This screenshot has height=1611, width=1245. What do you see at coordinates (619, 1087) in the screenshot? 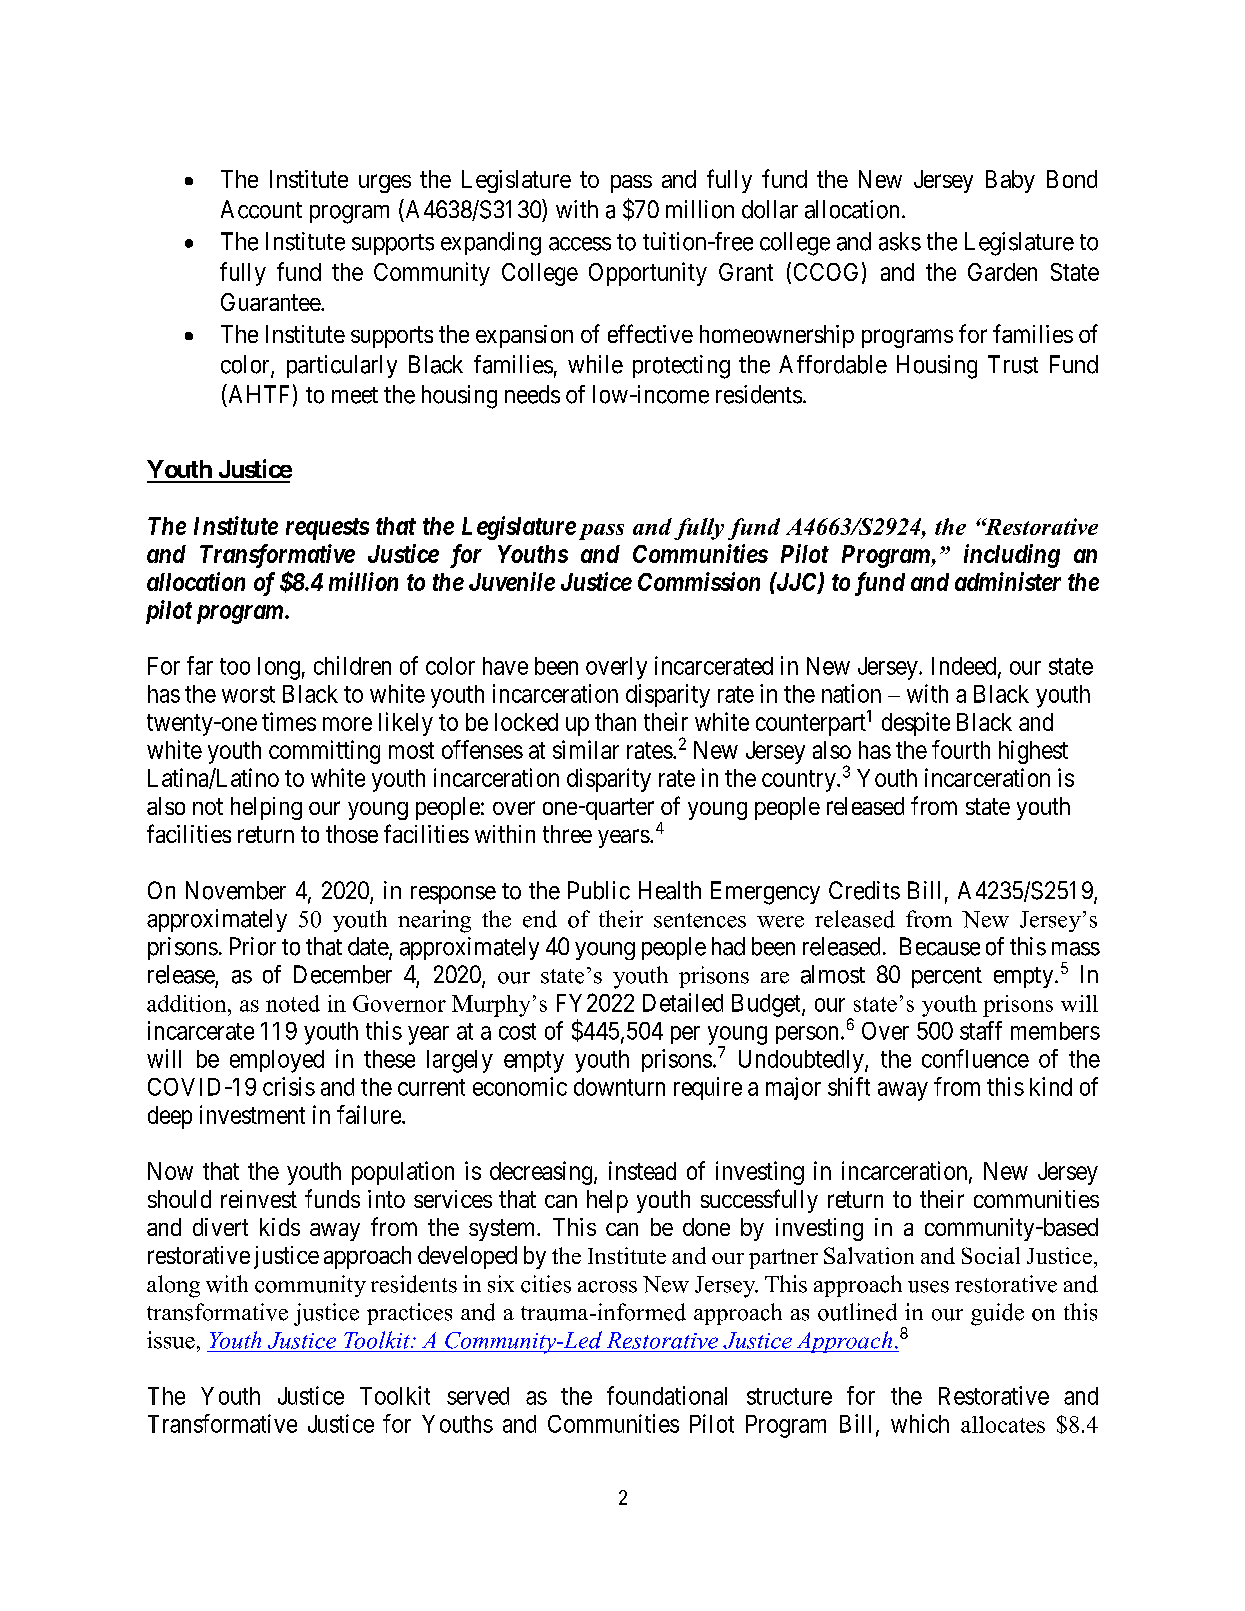
I see `downturn` at bounding box center [619, 1087].
